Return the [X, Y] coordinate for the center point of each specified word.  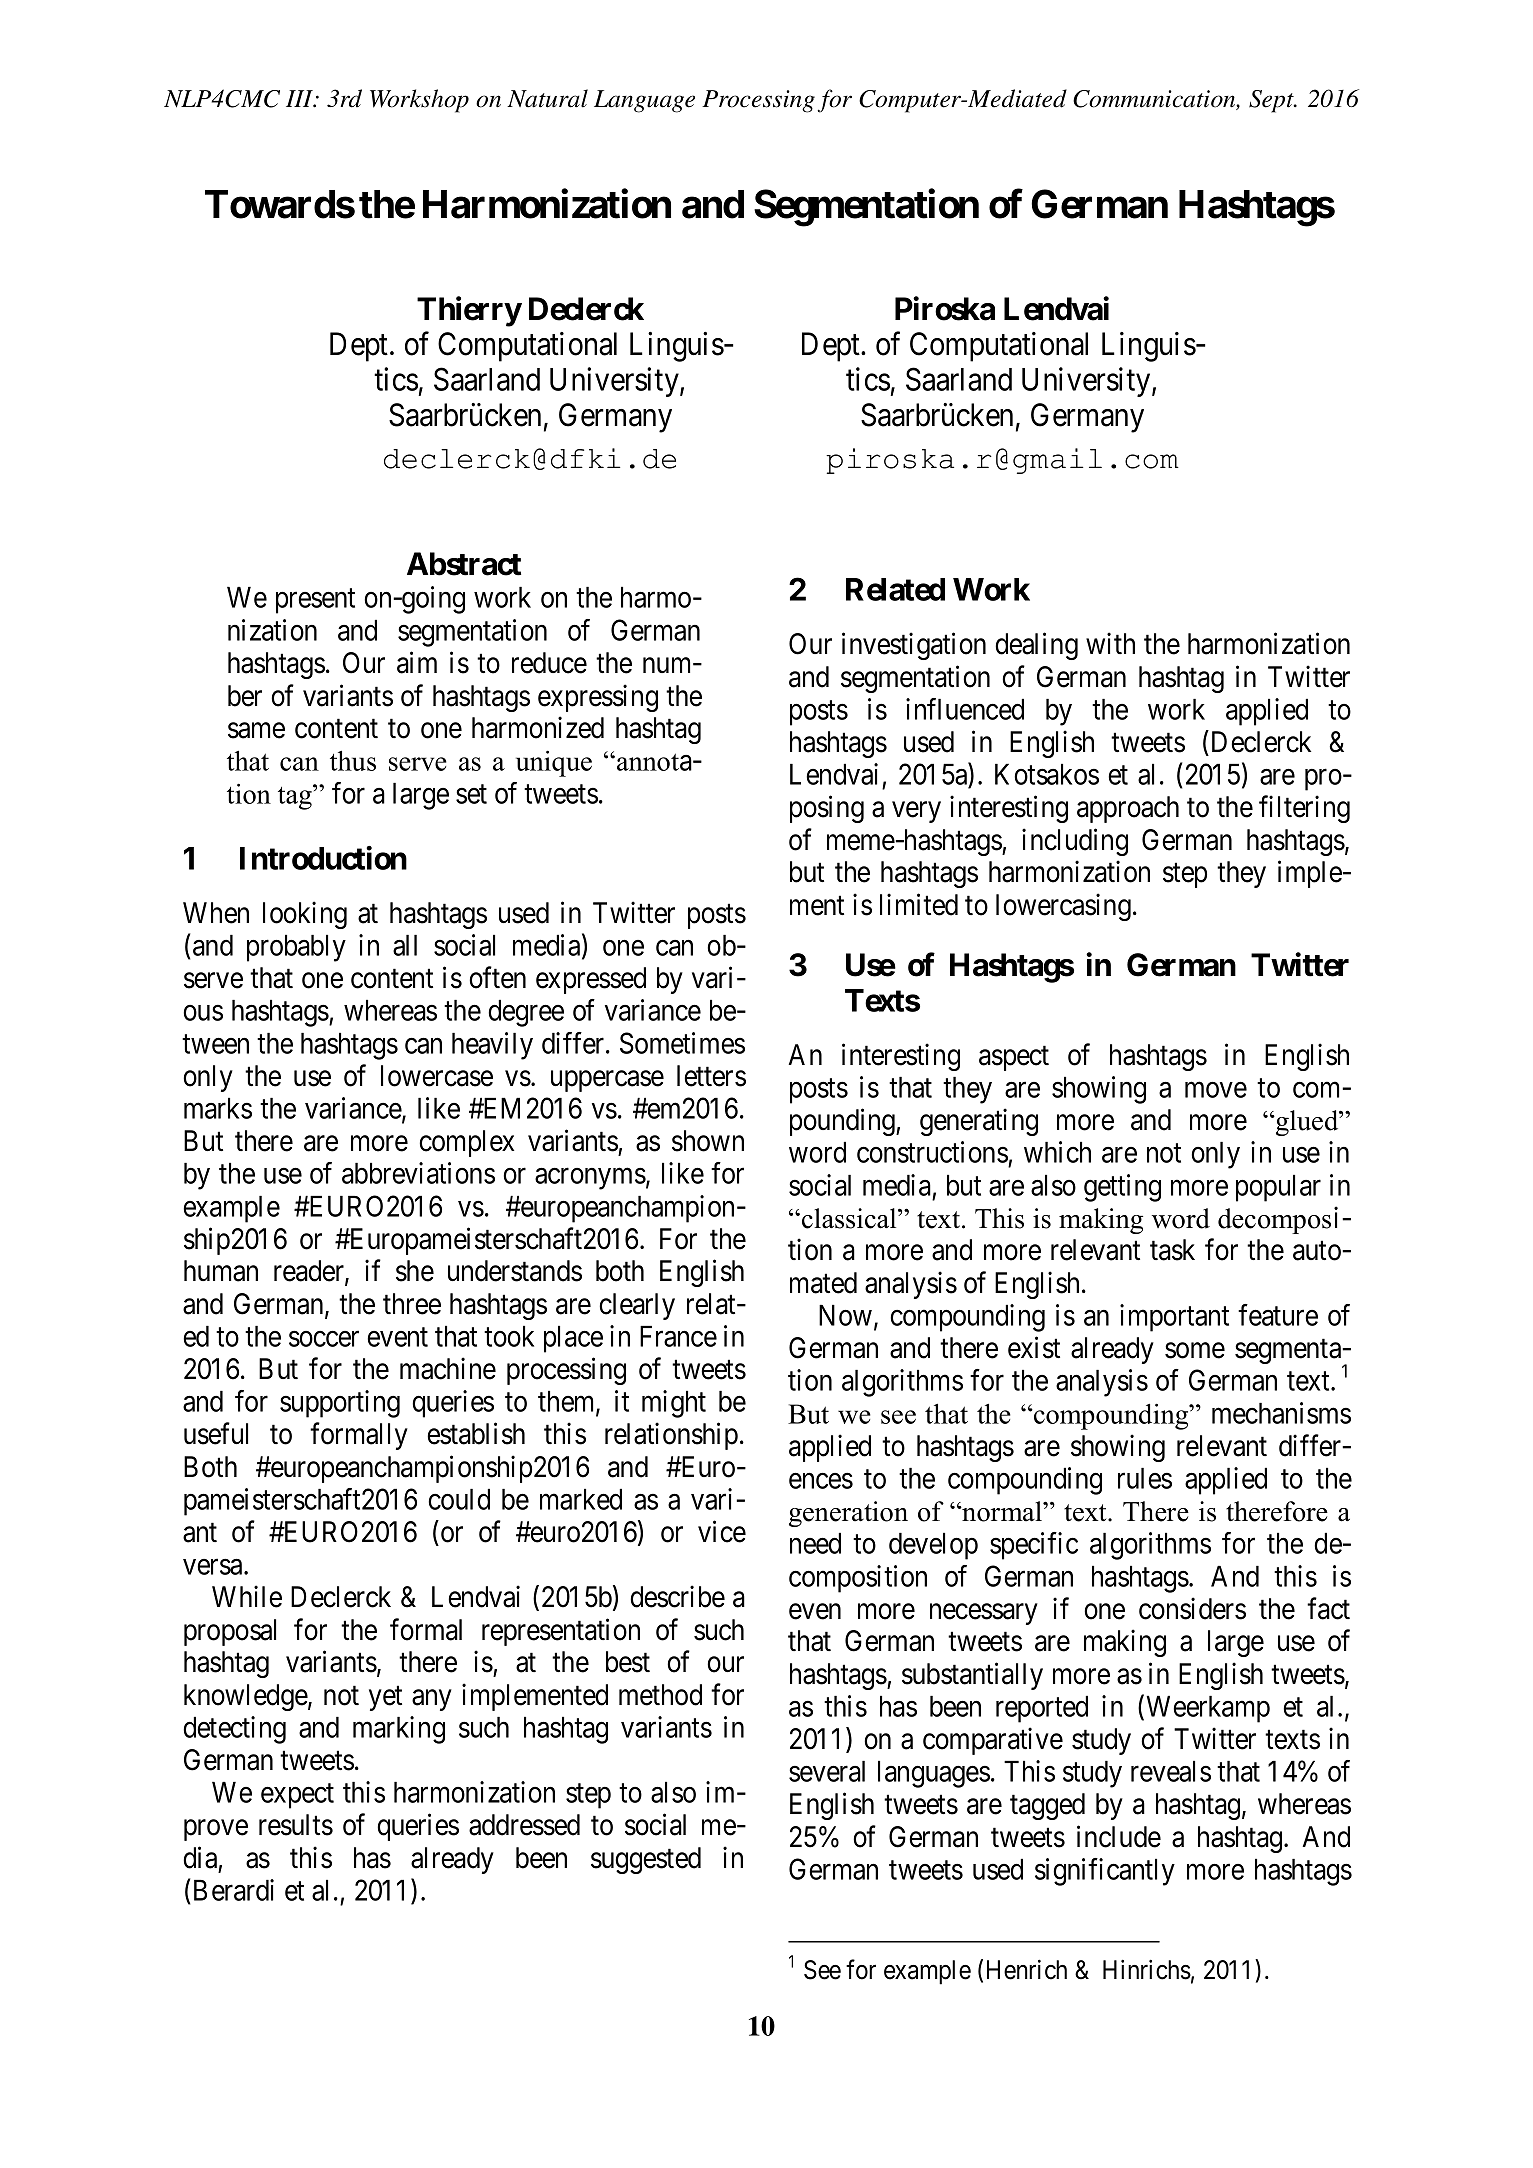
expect [297, 1796]
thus [353, 760]
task [1172, 1250]
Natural [547, 98]
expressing [598, 698]
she [415, 1271]
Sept [1272, 101]
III [301, 99]
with [1110, 643]
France [678, 1336]
